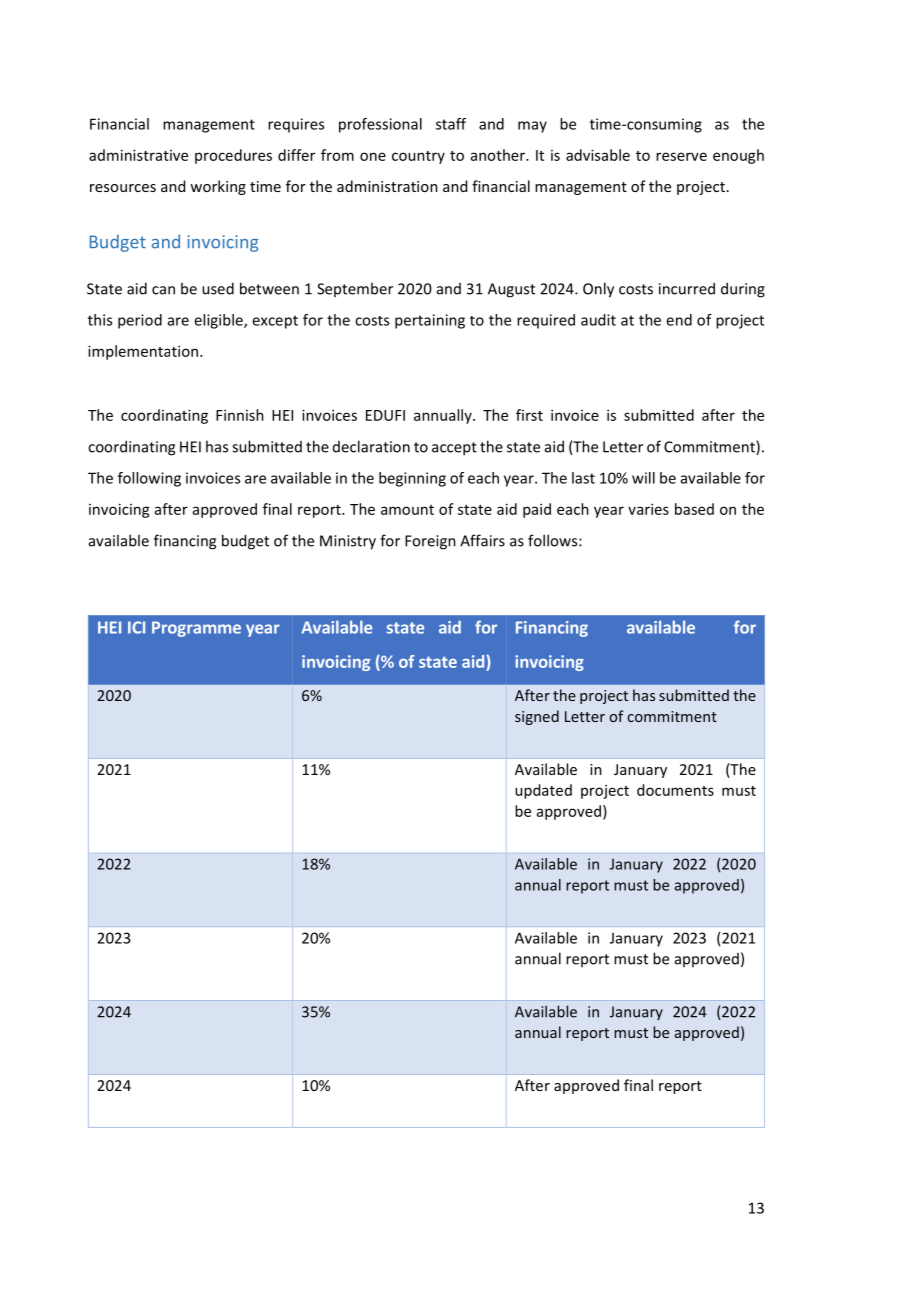 The image size is (924, 1308). I want to click on administrative, so click(138, 155).
